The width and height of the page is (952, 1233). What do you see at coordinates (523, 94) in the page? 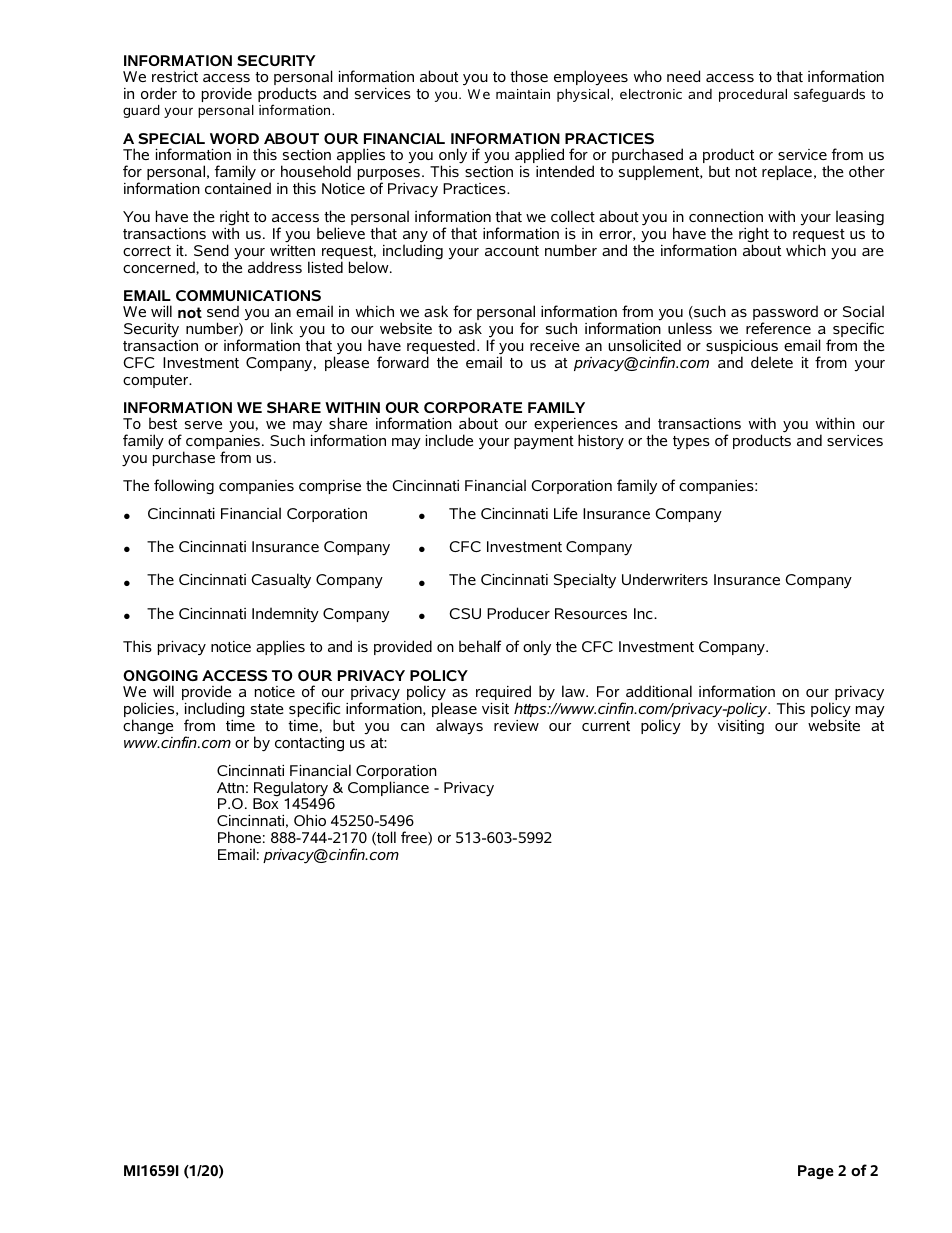
I see `maintain` at bounding box center [523, 94].
